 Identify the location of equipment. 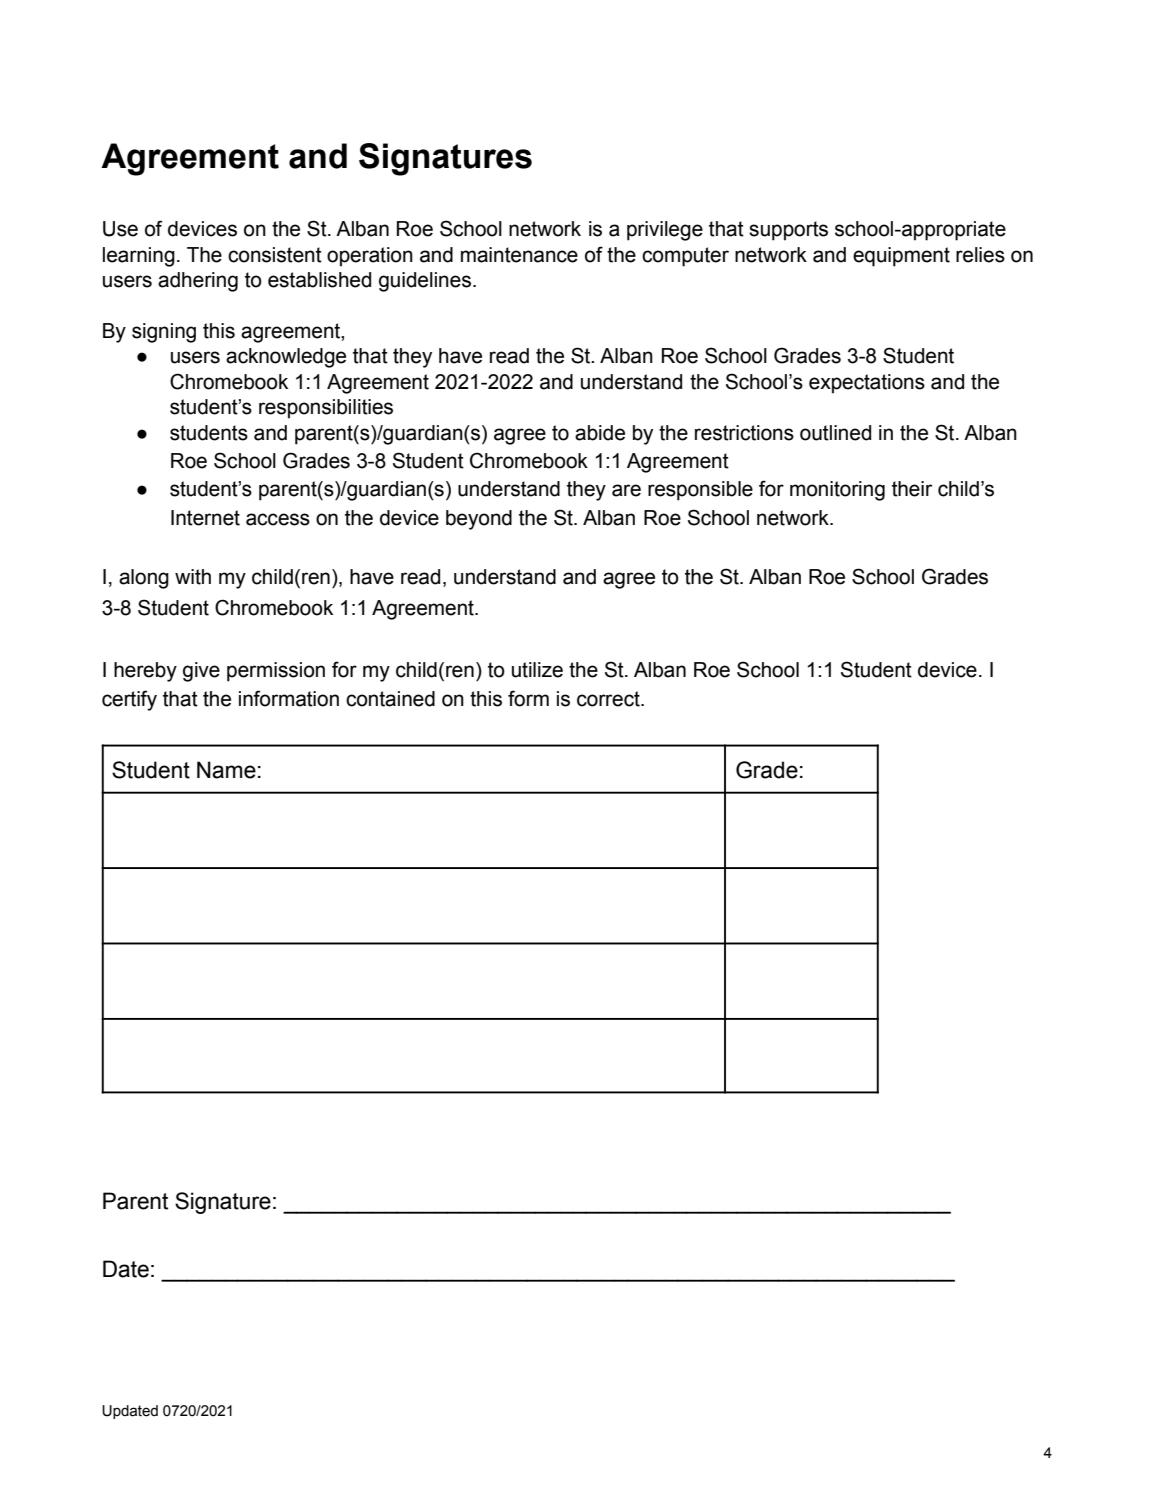
(901, 257).
